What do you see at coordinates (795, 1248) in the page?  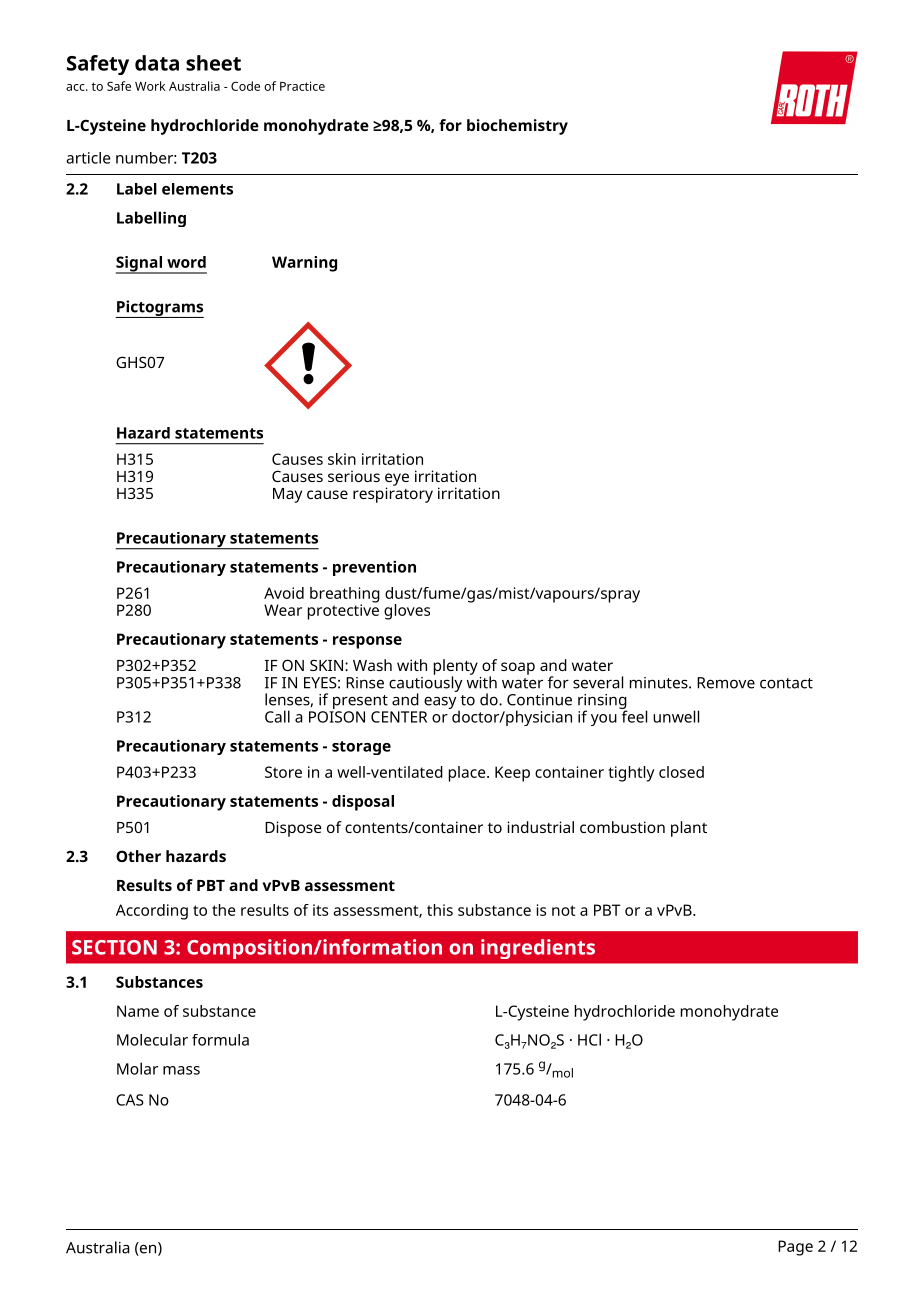 I see `Page` at bounding box center [795, 1248].
